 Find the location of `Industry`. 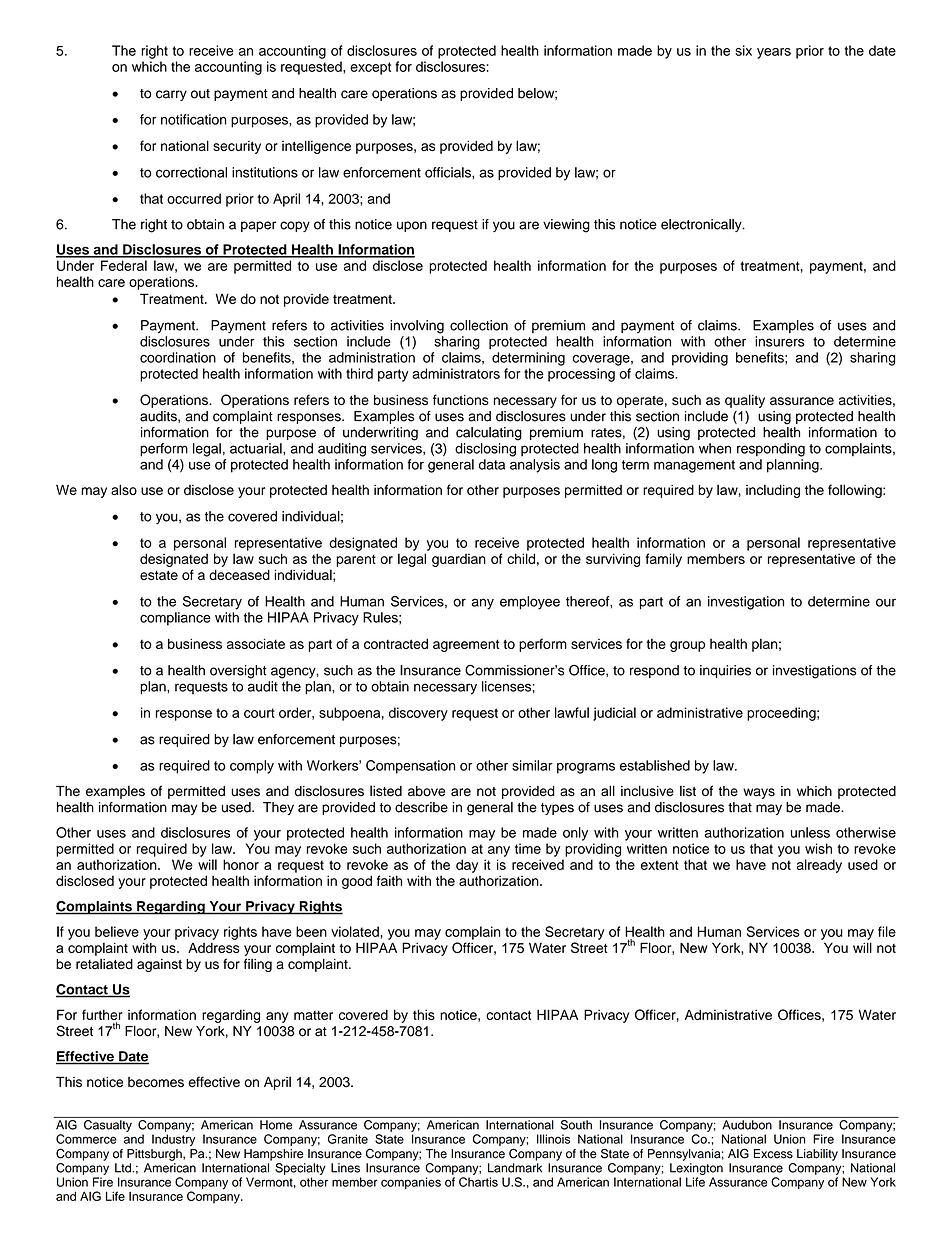

Industry is located at coordinates (173, 1140).
